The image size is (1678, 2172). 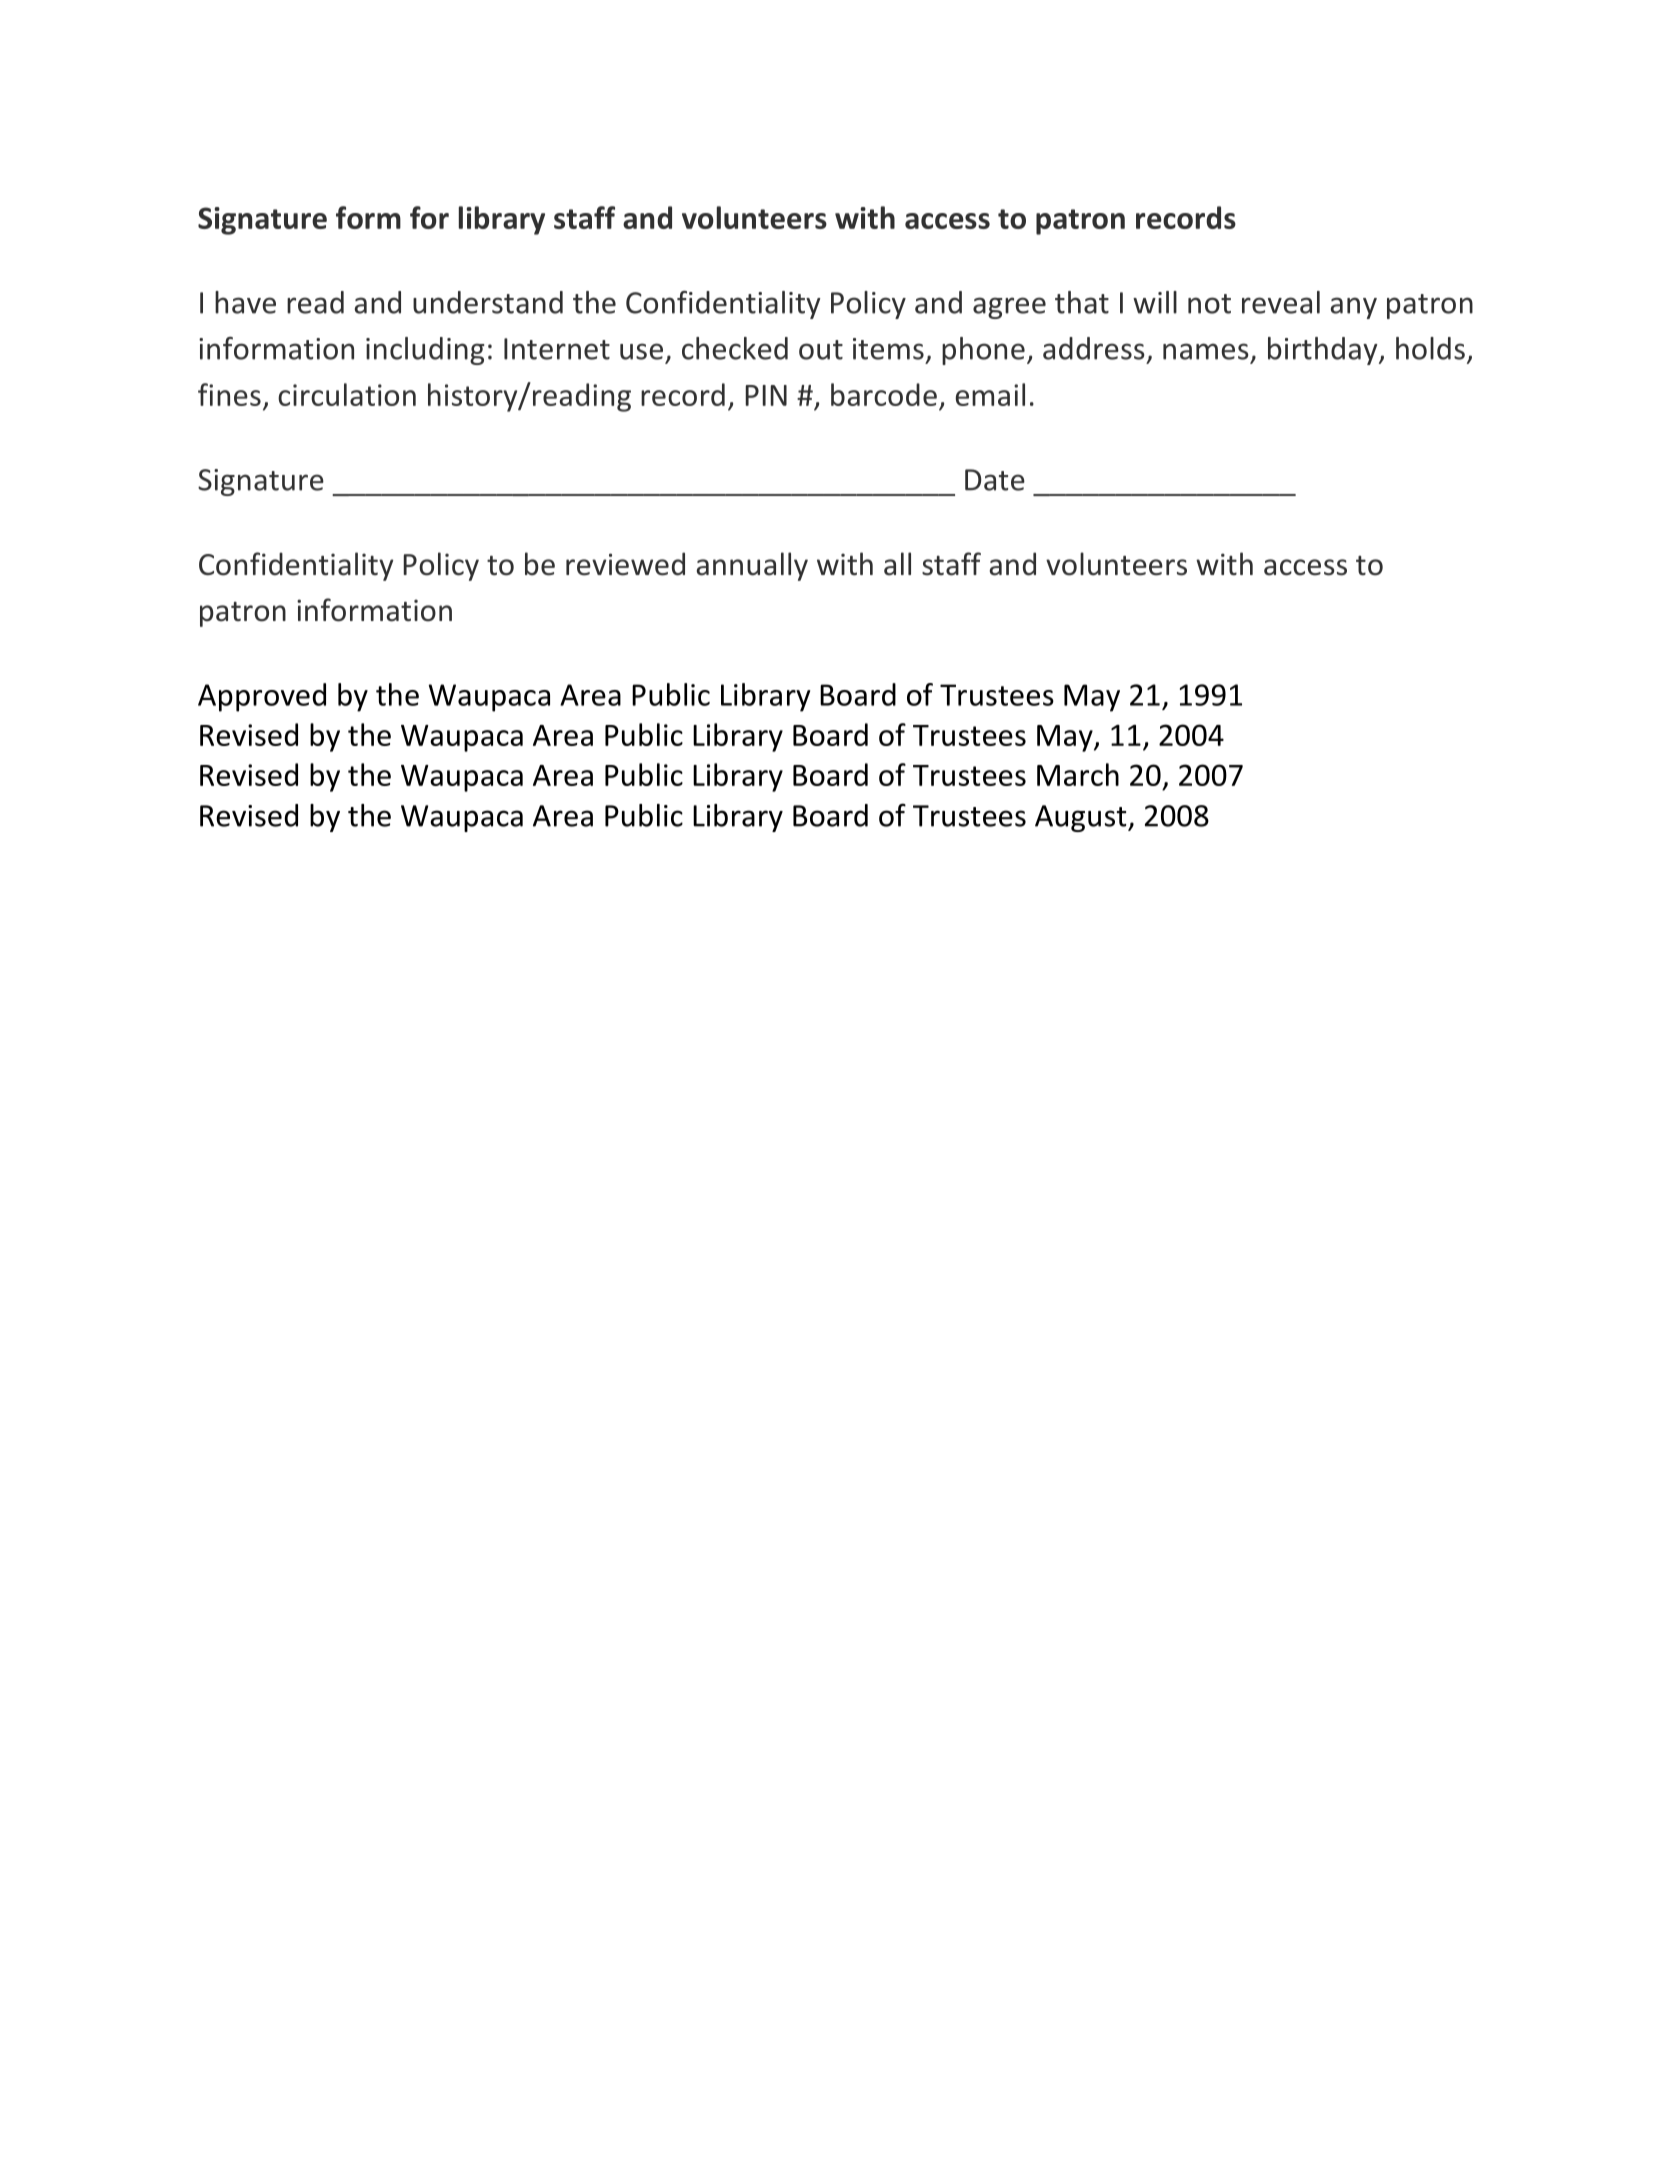 I want to click on March, so click(x=1078, y=774).
